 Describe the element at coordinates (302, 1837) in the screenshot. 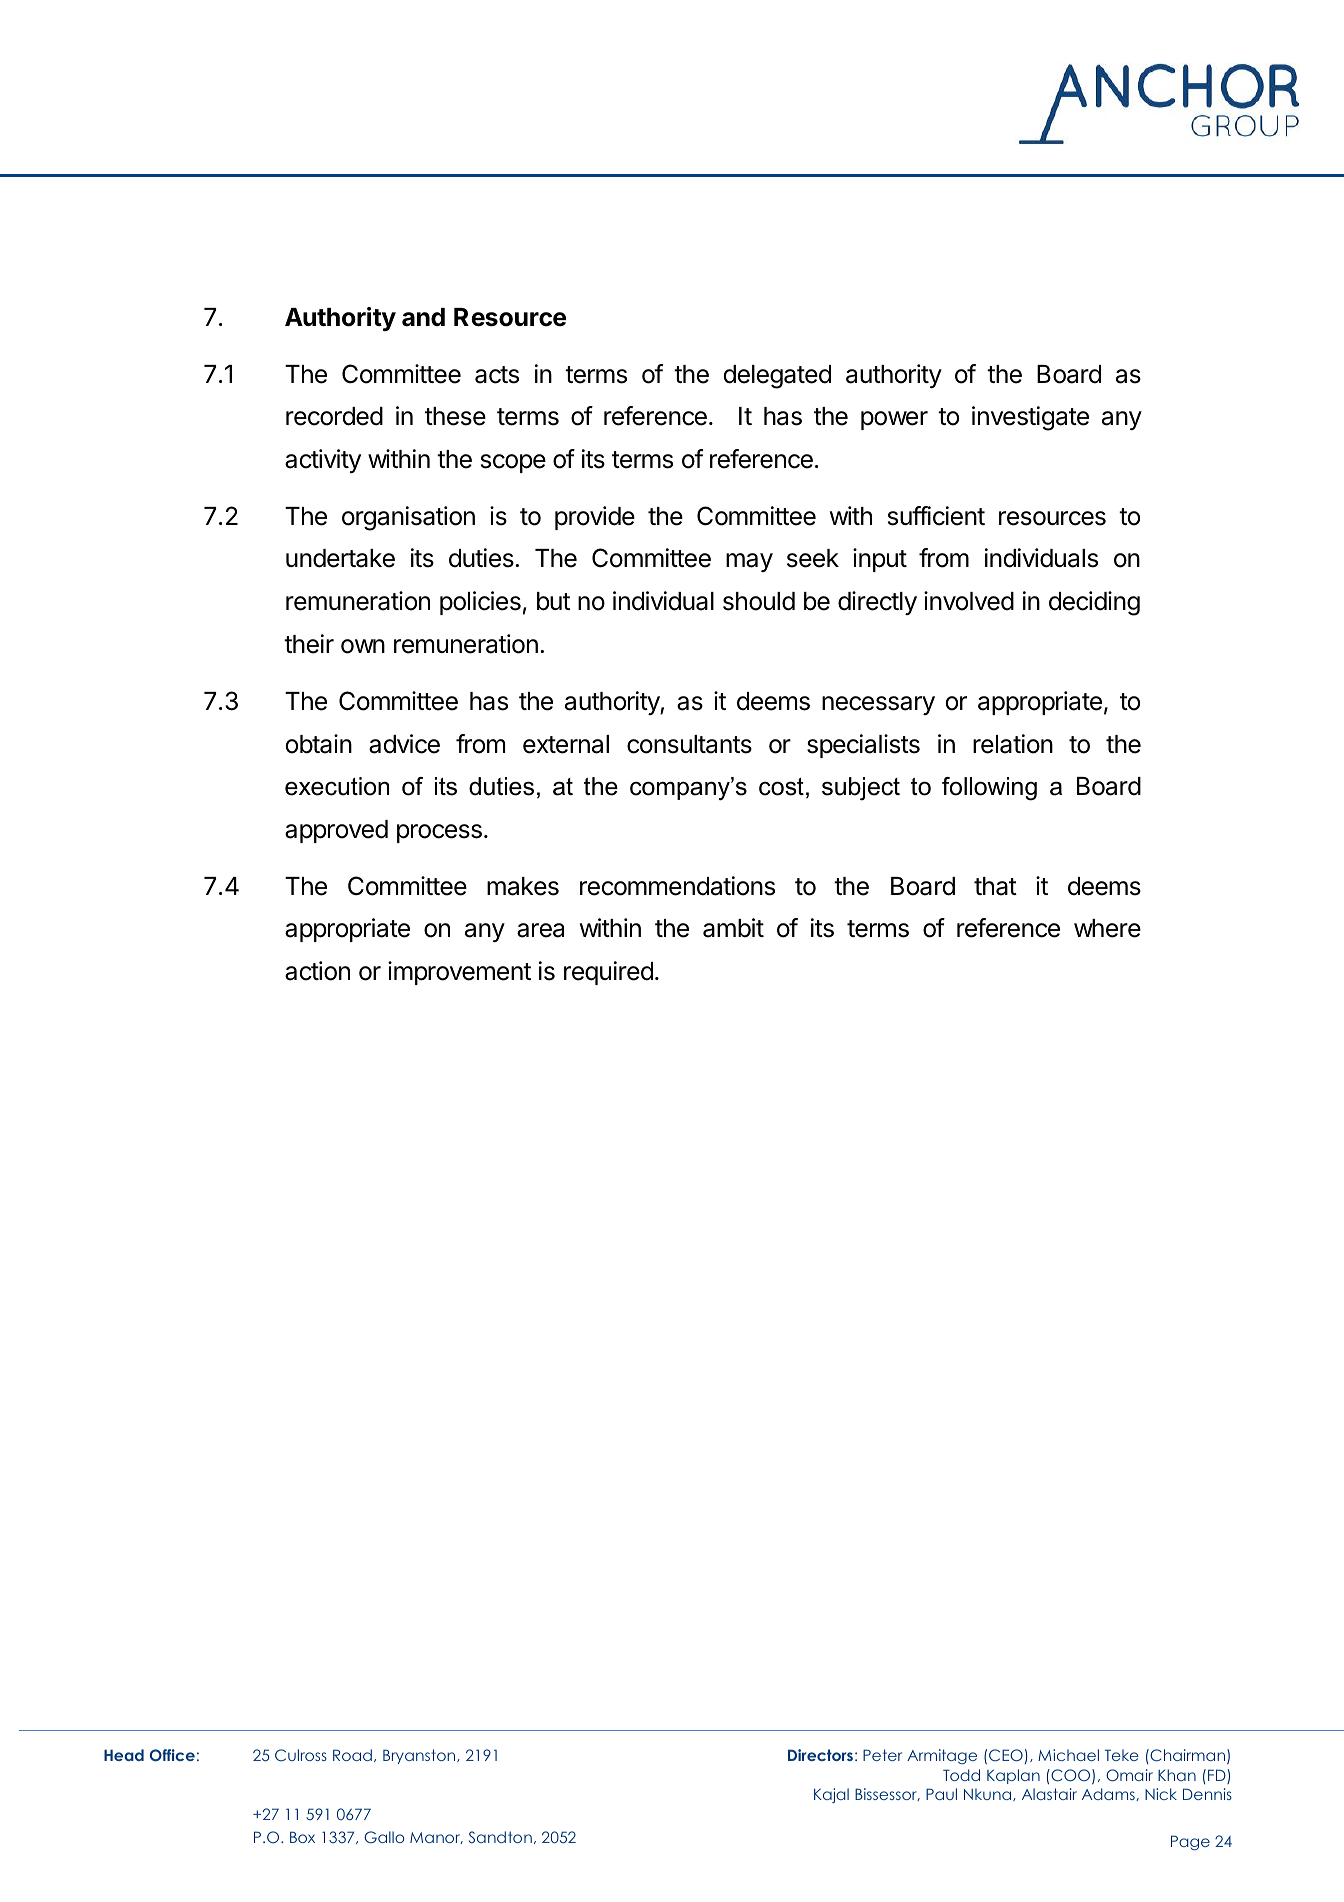

I see `Box` at that location.
